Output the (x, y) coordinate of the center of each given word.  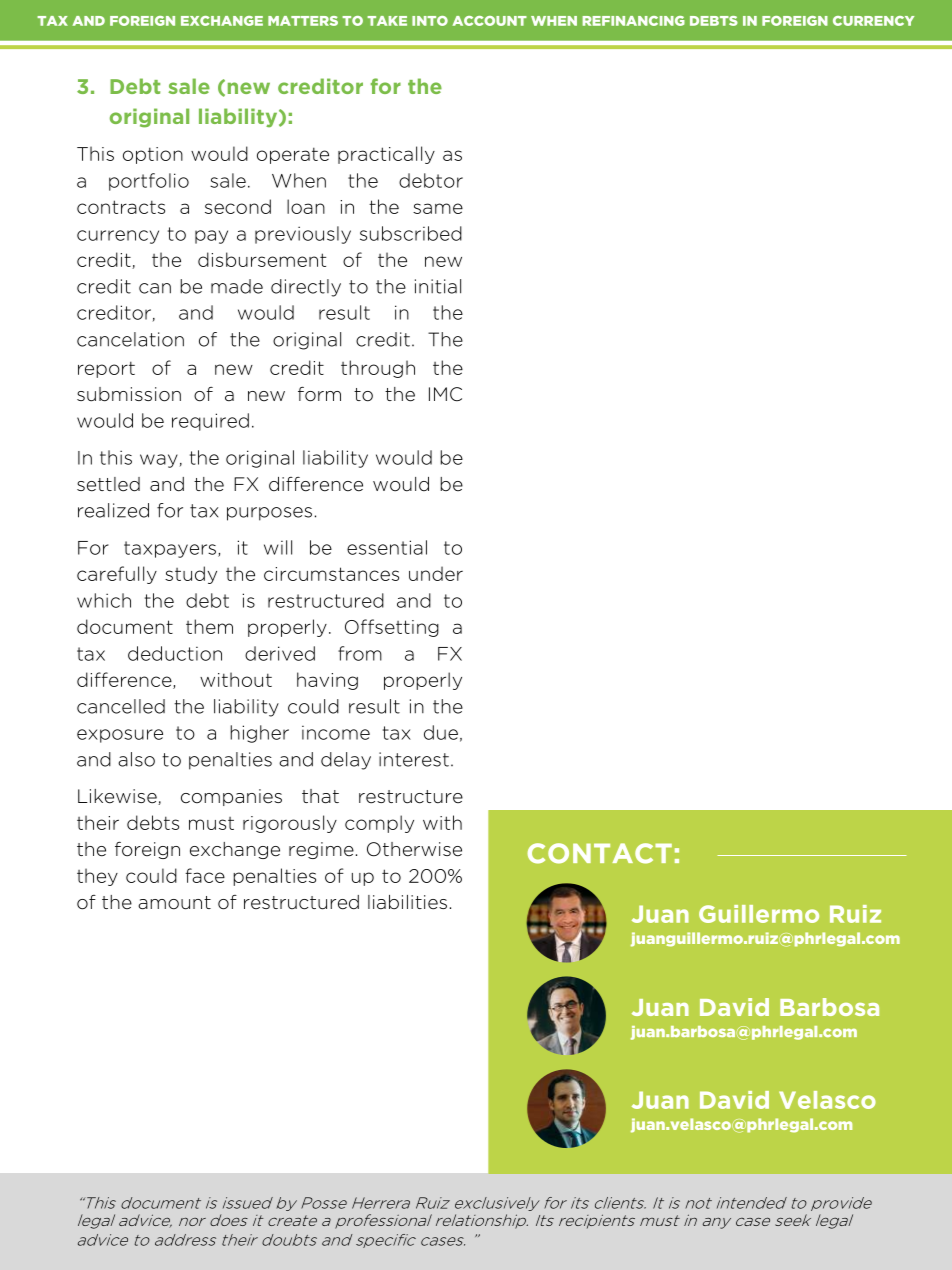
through (378, 369)
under (436, 573)
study (191, 575)
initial (438, 286)
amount (174, 903)
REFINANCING (634, 21)
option (153, 155)
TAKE (387, 21)
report (106, 369)
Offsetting (392, 628)
